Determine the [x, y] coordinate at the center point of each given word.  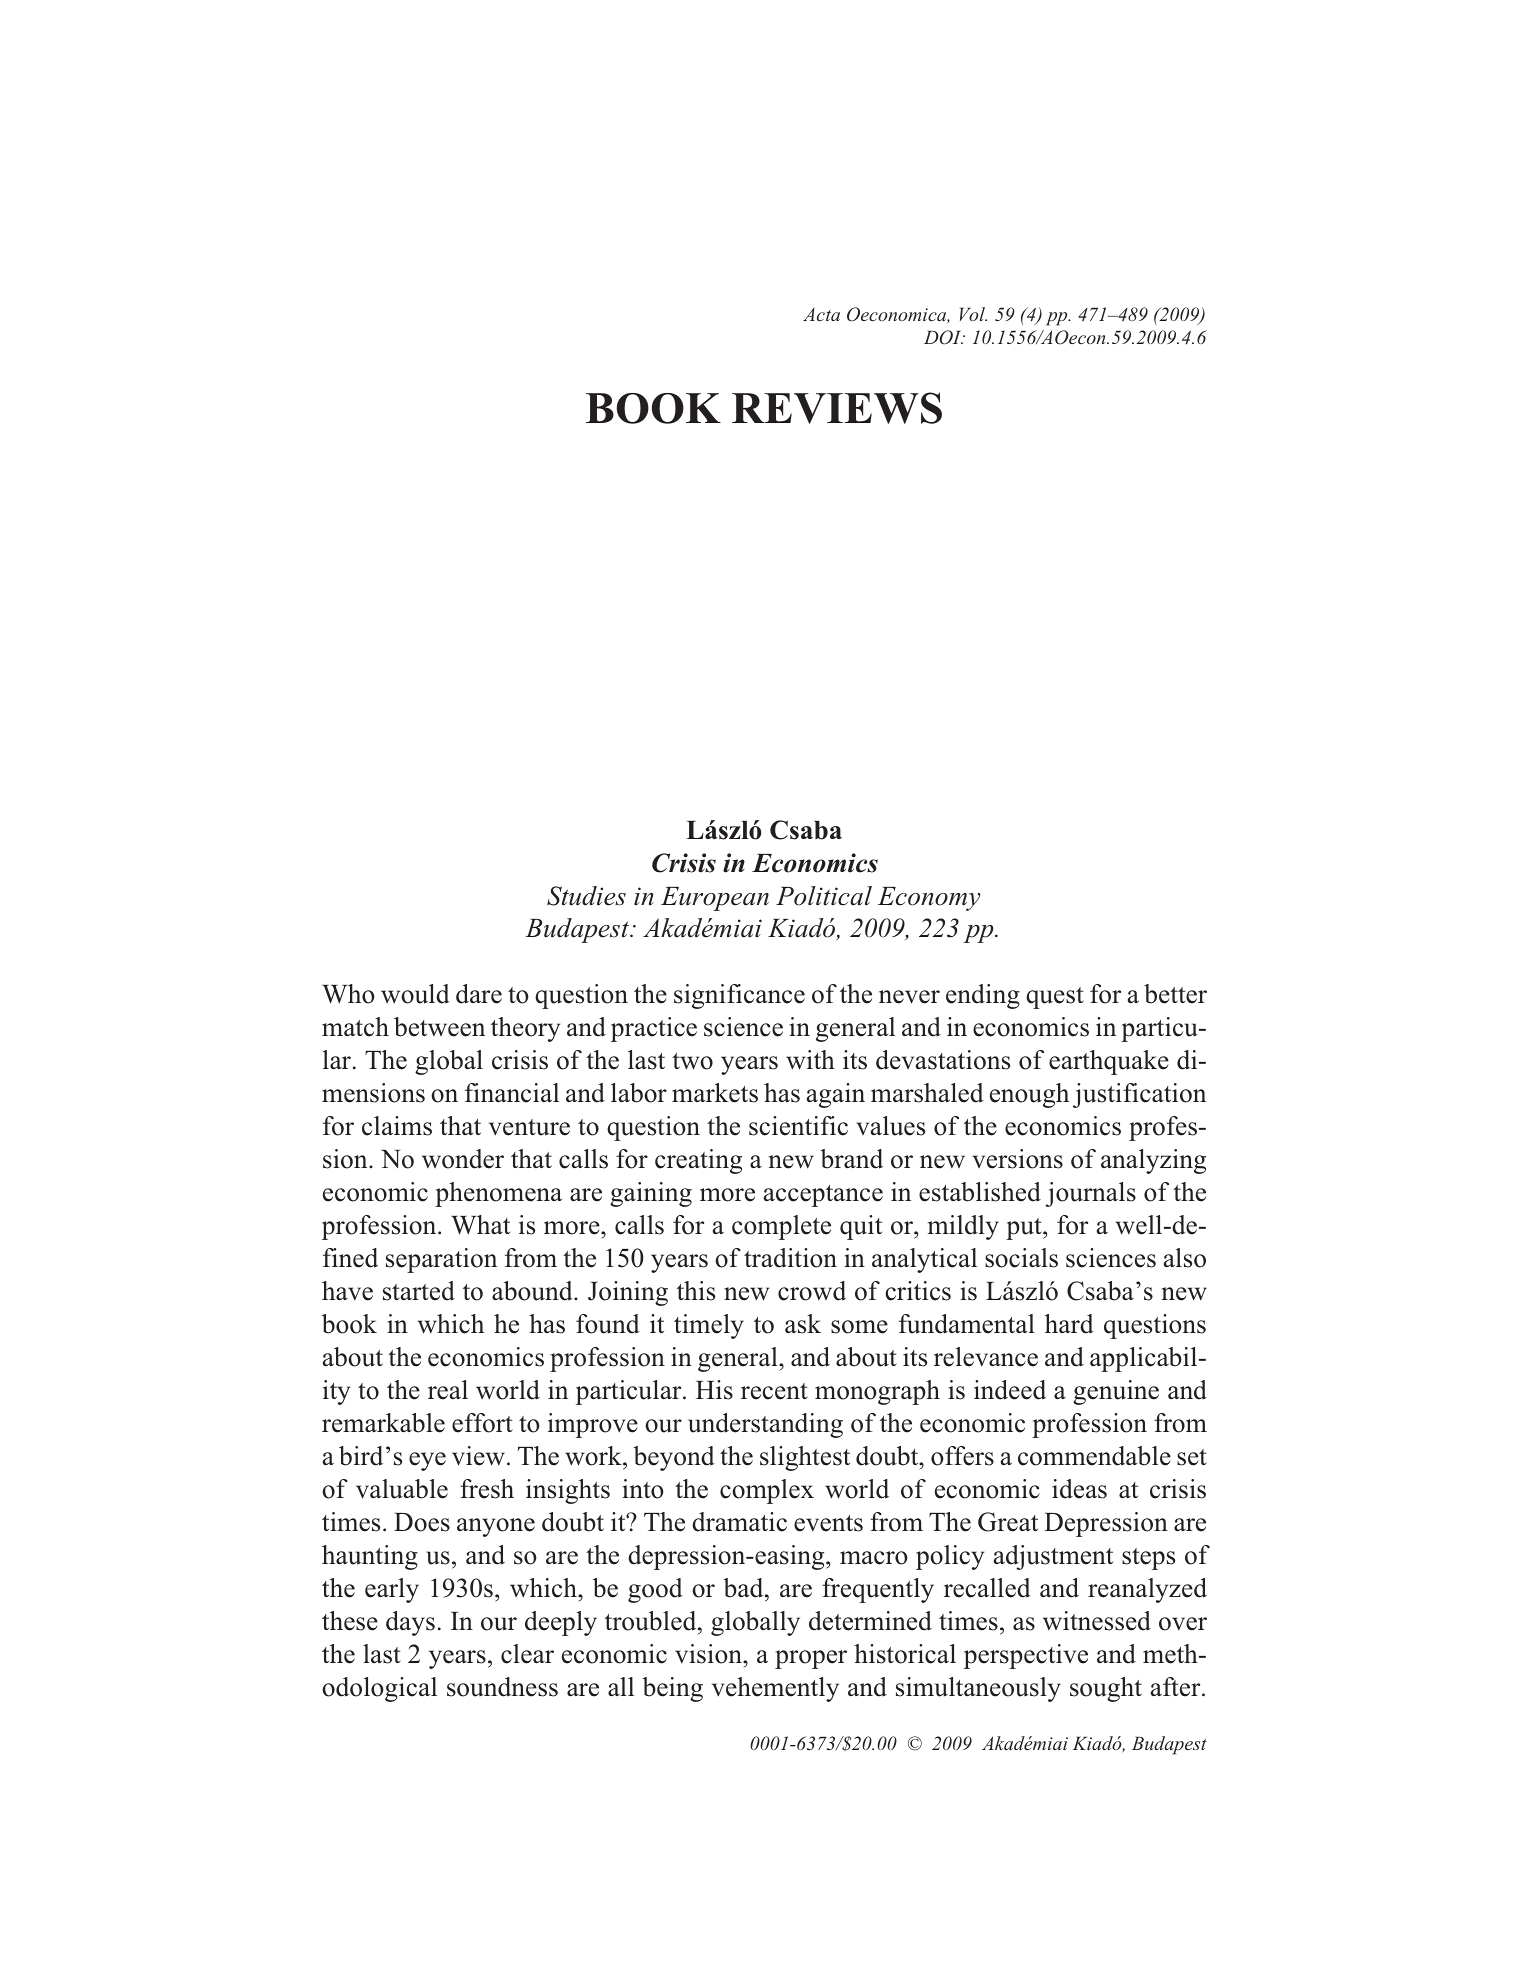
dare [479, 994]
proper [811, 1659]
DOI [944, 337]
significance [739, 996]
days [410, 1623]
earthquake [1109, 1062]
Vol [973, 314]
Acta [821, 314]
